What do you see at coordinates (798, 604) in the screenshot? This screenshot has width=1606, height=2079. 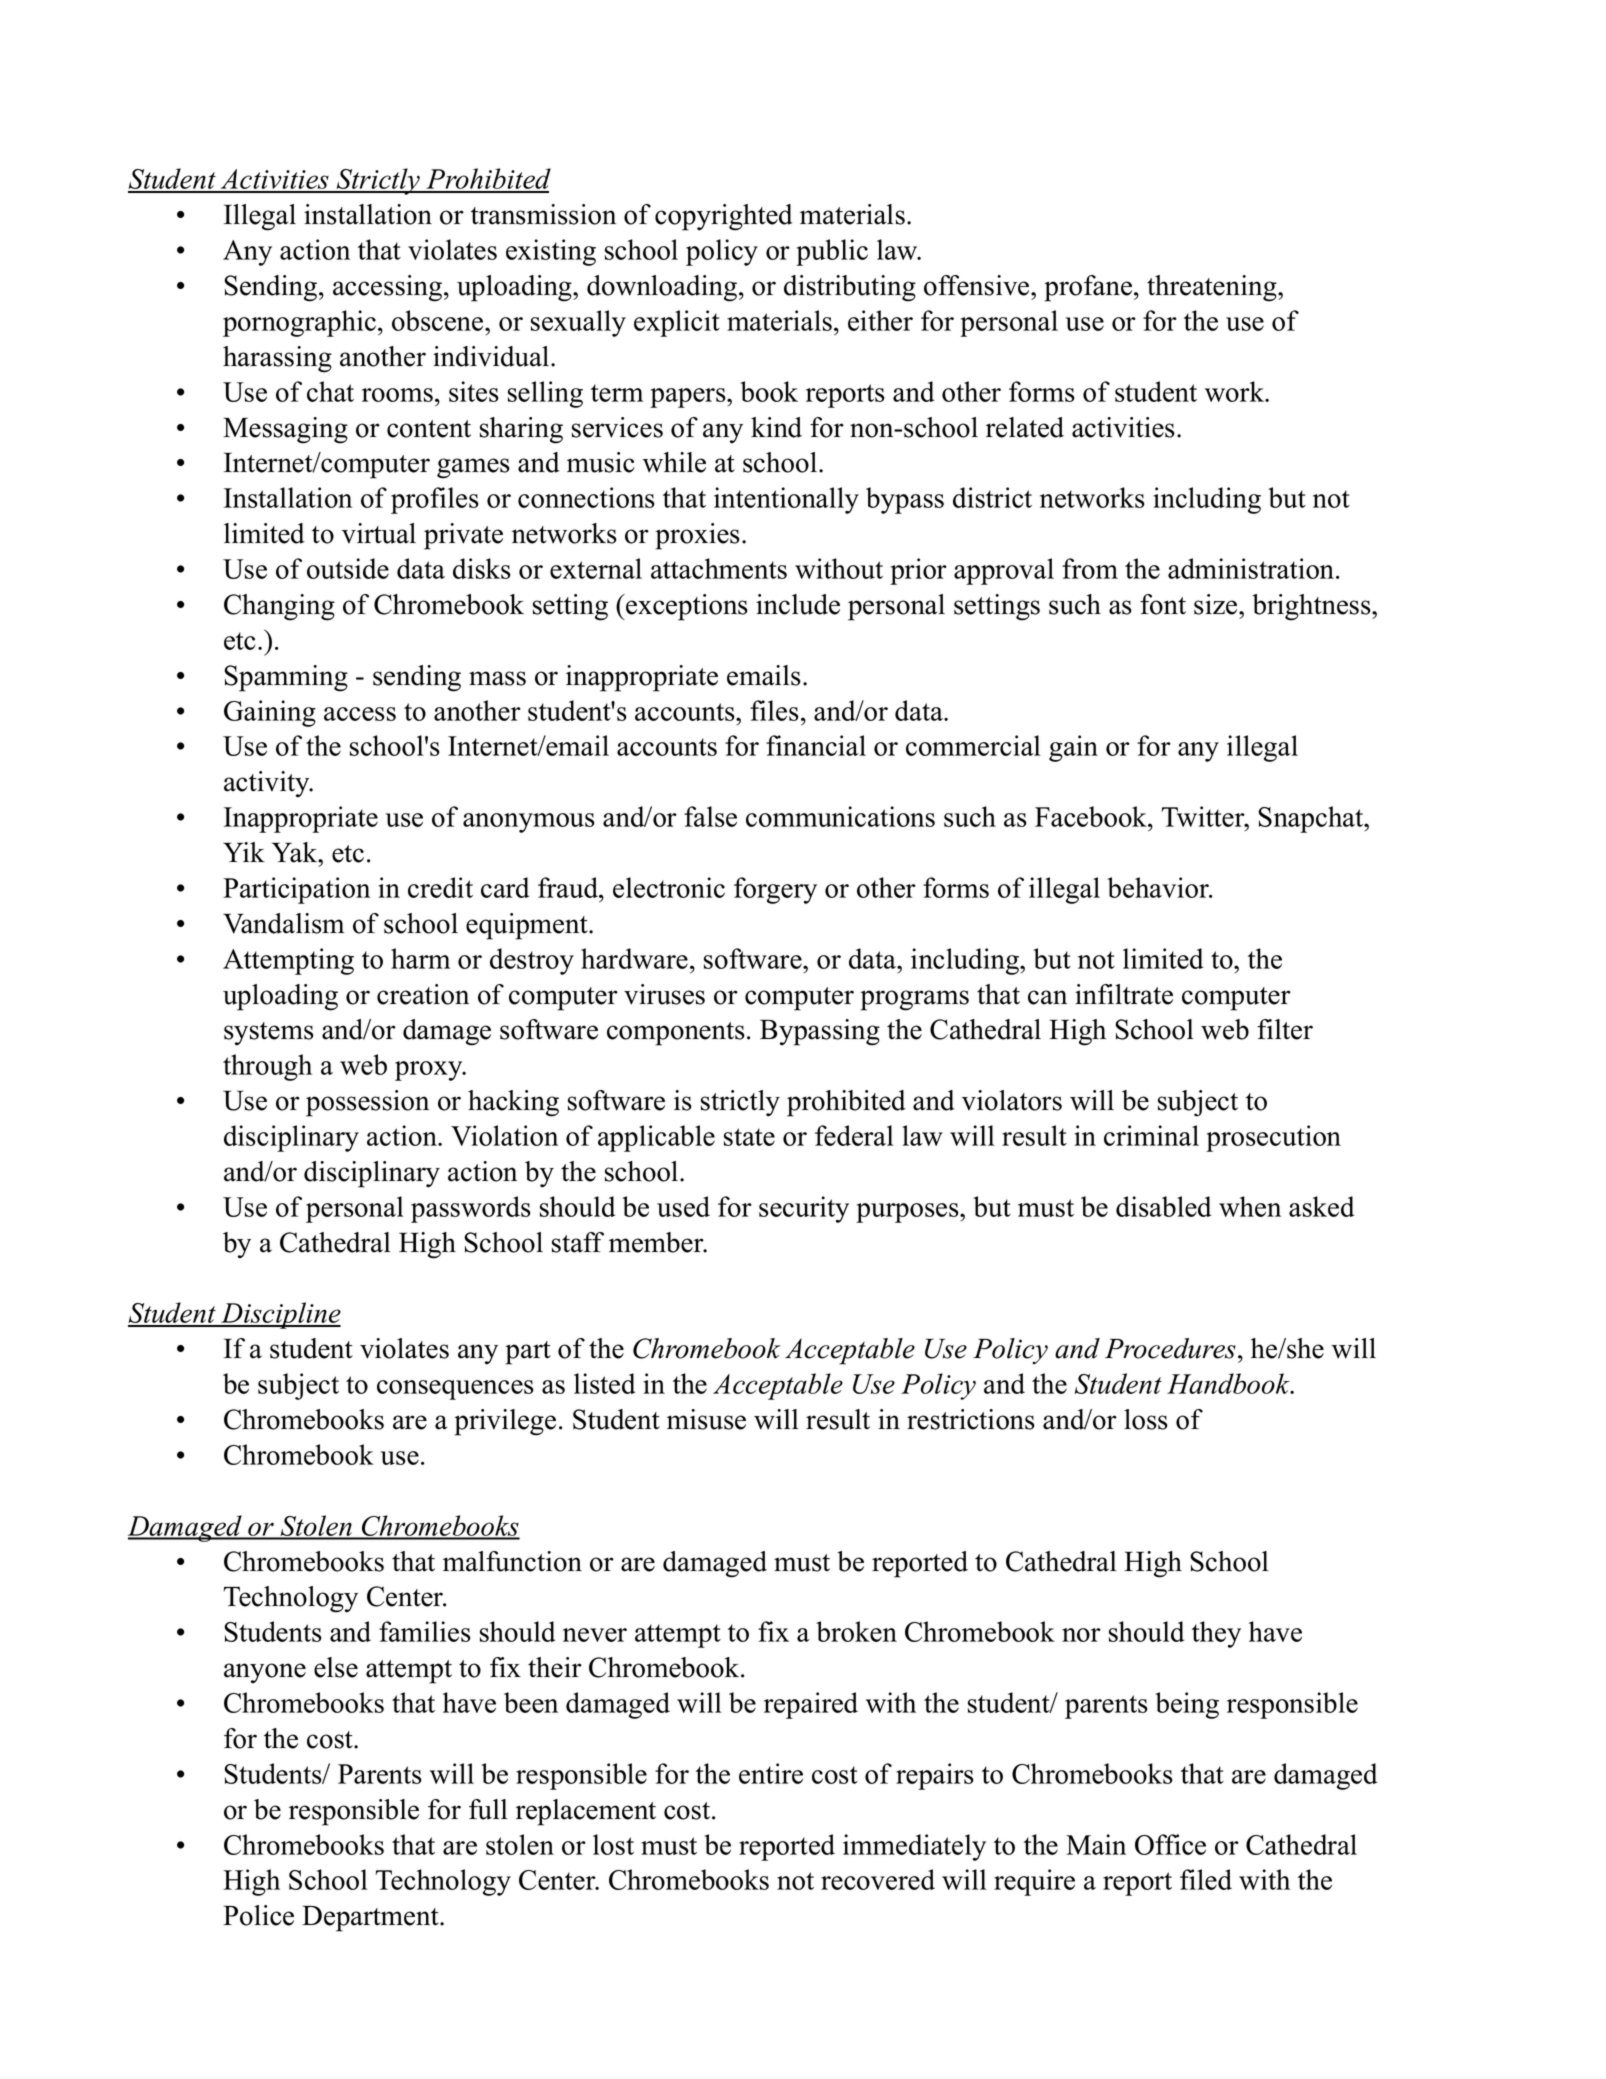 I see `include` at bounding box center [798, 604].
